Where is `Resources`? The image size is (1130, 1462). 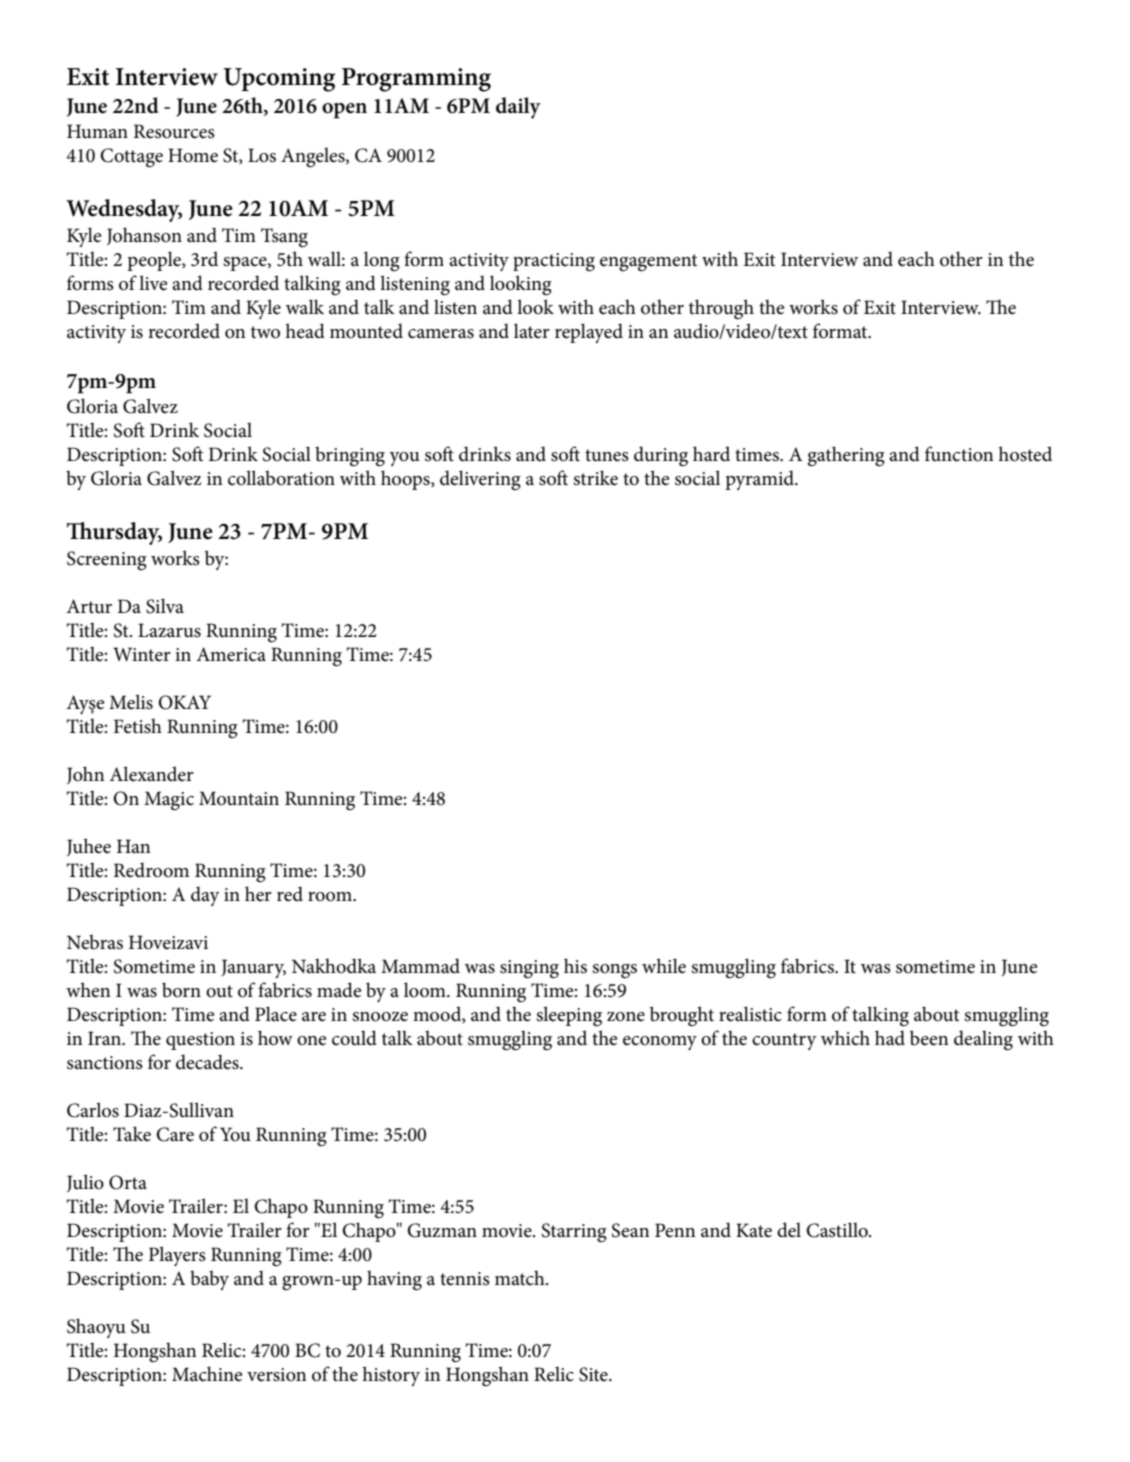
Resources is located at coordinates (174, 131).
